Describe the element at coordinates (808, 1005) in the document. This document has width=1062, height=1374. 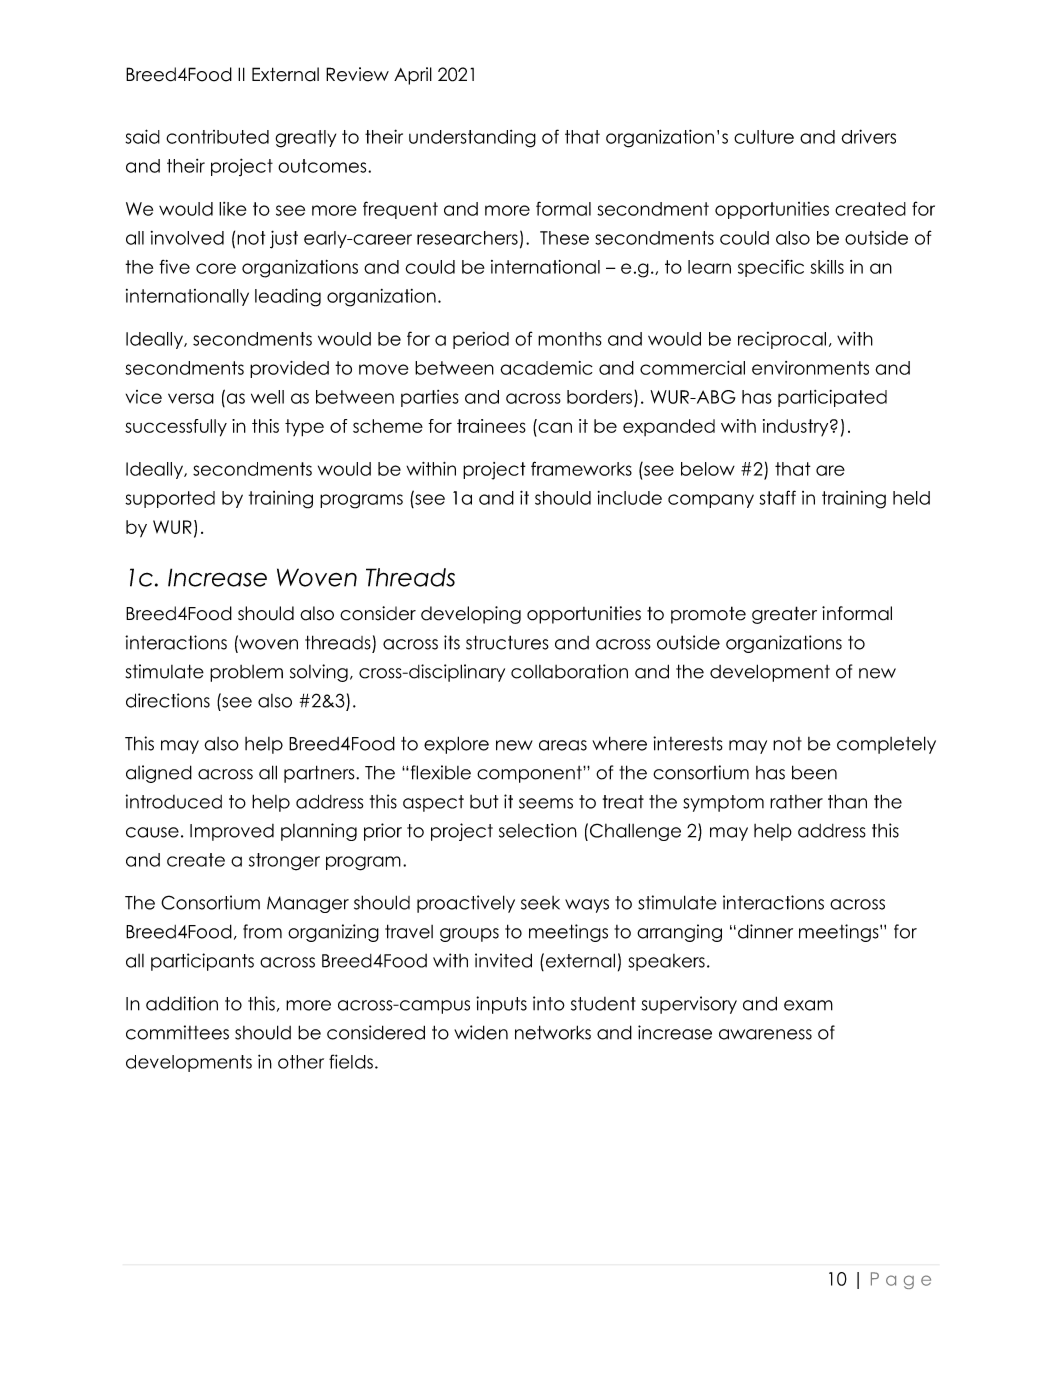
I see `exam` at that location.
